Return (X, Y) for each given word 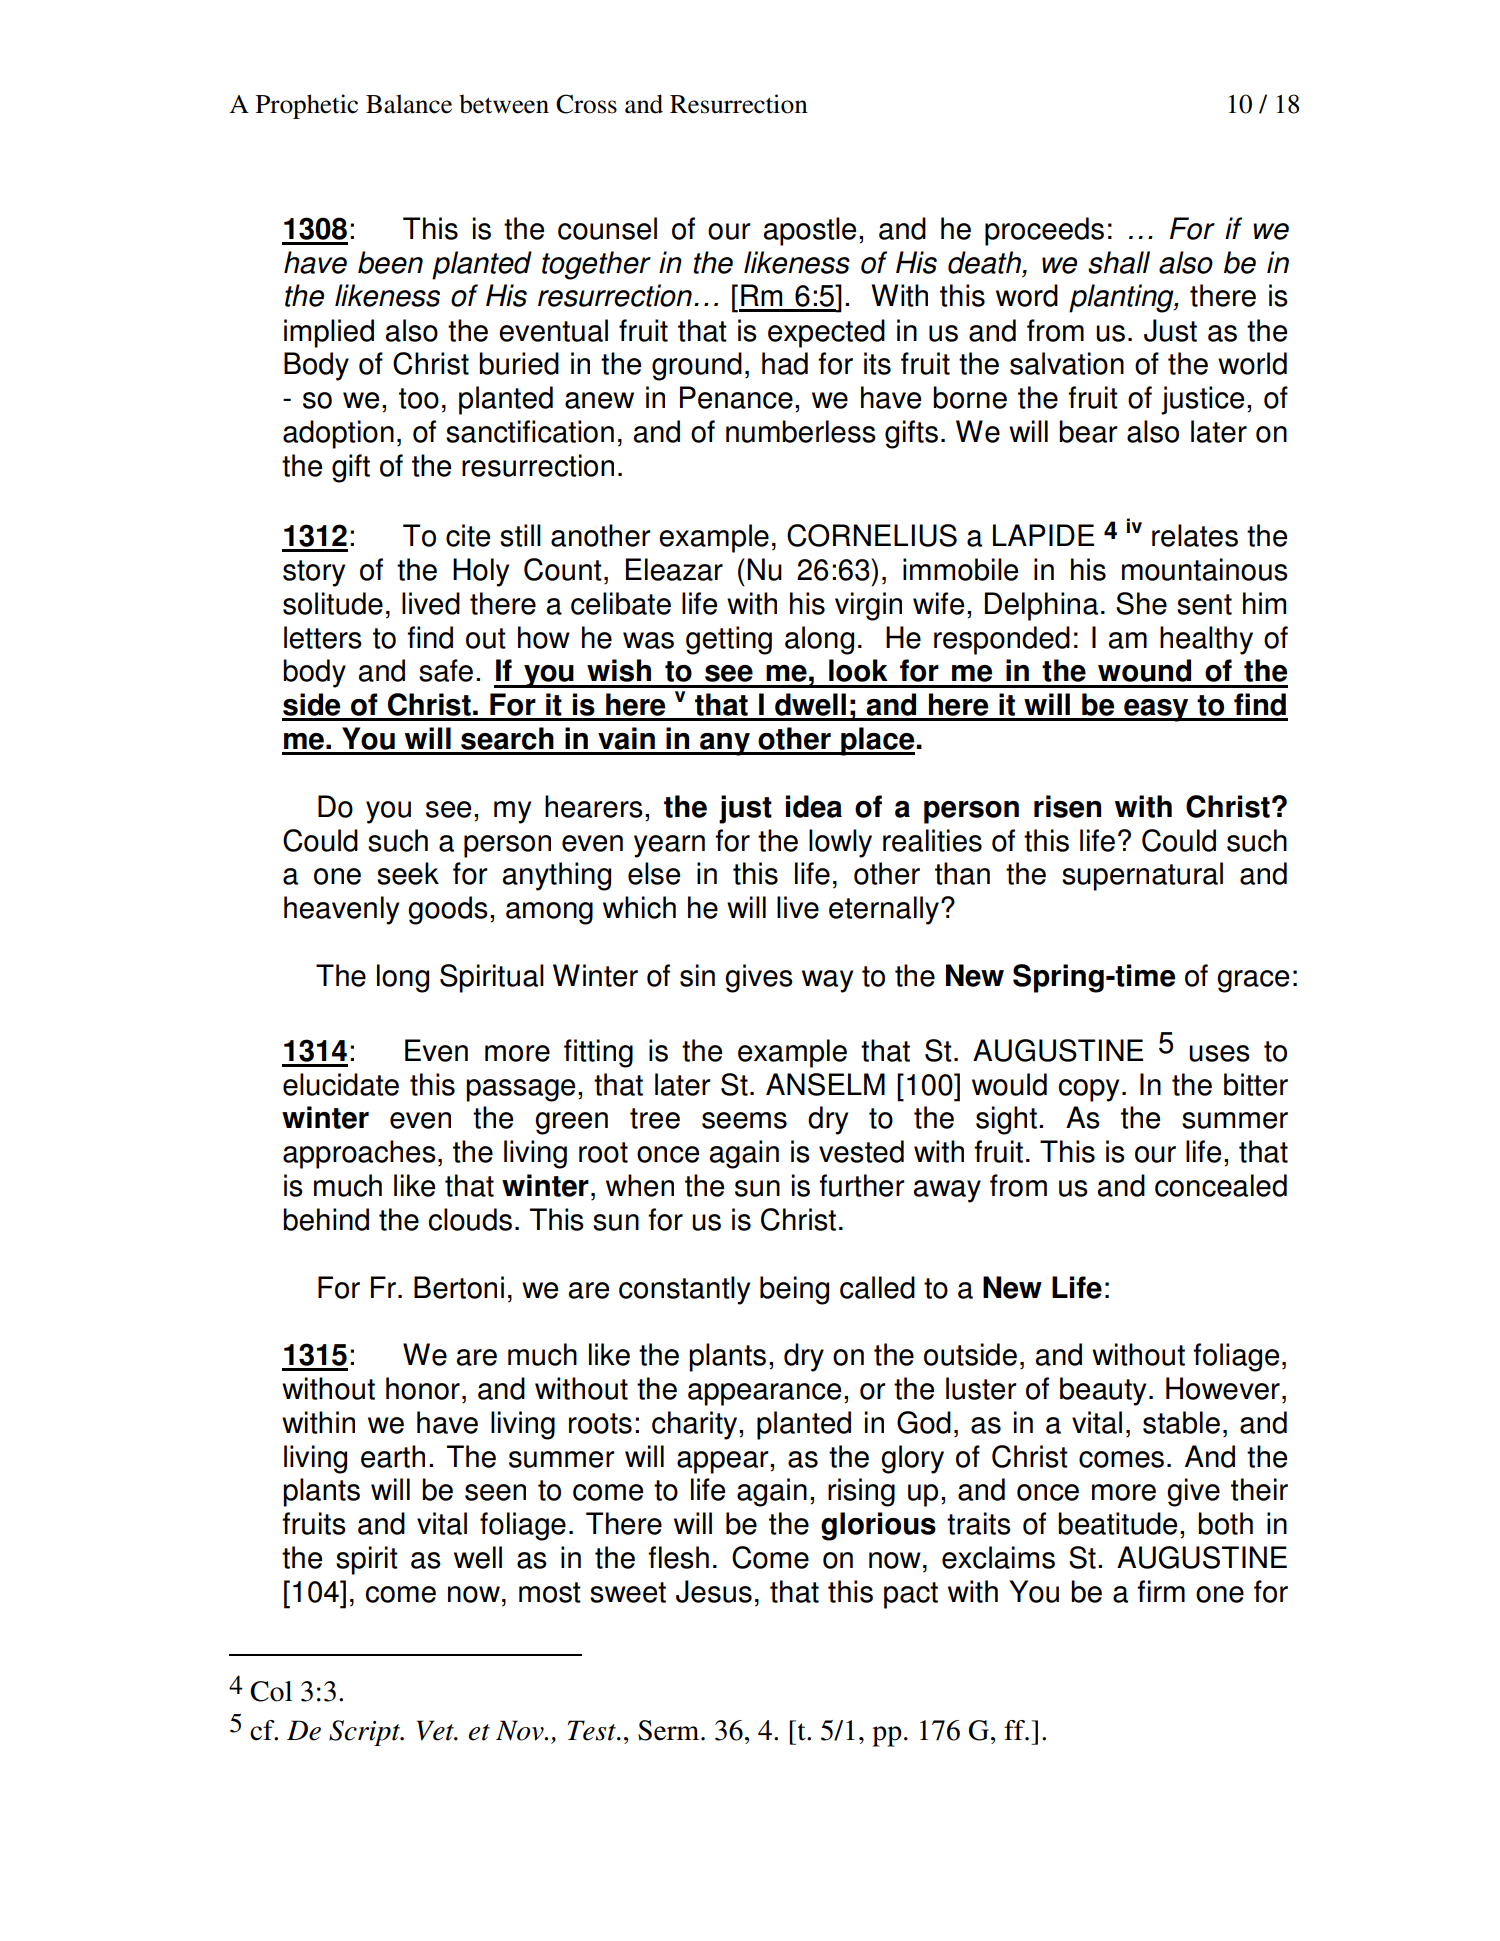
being (794, 1290)
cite (468, 535)
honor (423, 1388)
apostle (810, 231)
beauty (1103, 1391)
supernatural (1142, 876)
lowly (840, 843)
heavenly (341, 910)
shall (1119, 262)
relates (1195, 535)
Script (366, 1733)
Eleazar (674, 569)
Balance (409, 104)
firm (1161, 1591)
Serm (670, 1730)
